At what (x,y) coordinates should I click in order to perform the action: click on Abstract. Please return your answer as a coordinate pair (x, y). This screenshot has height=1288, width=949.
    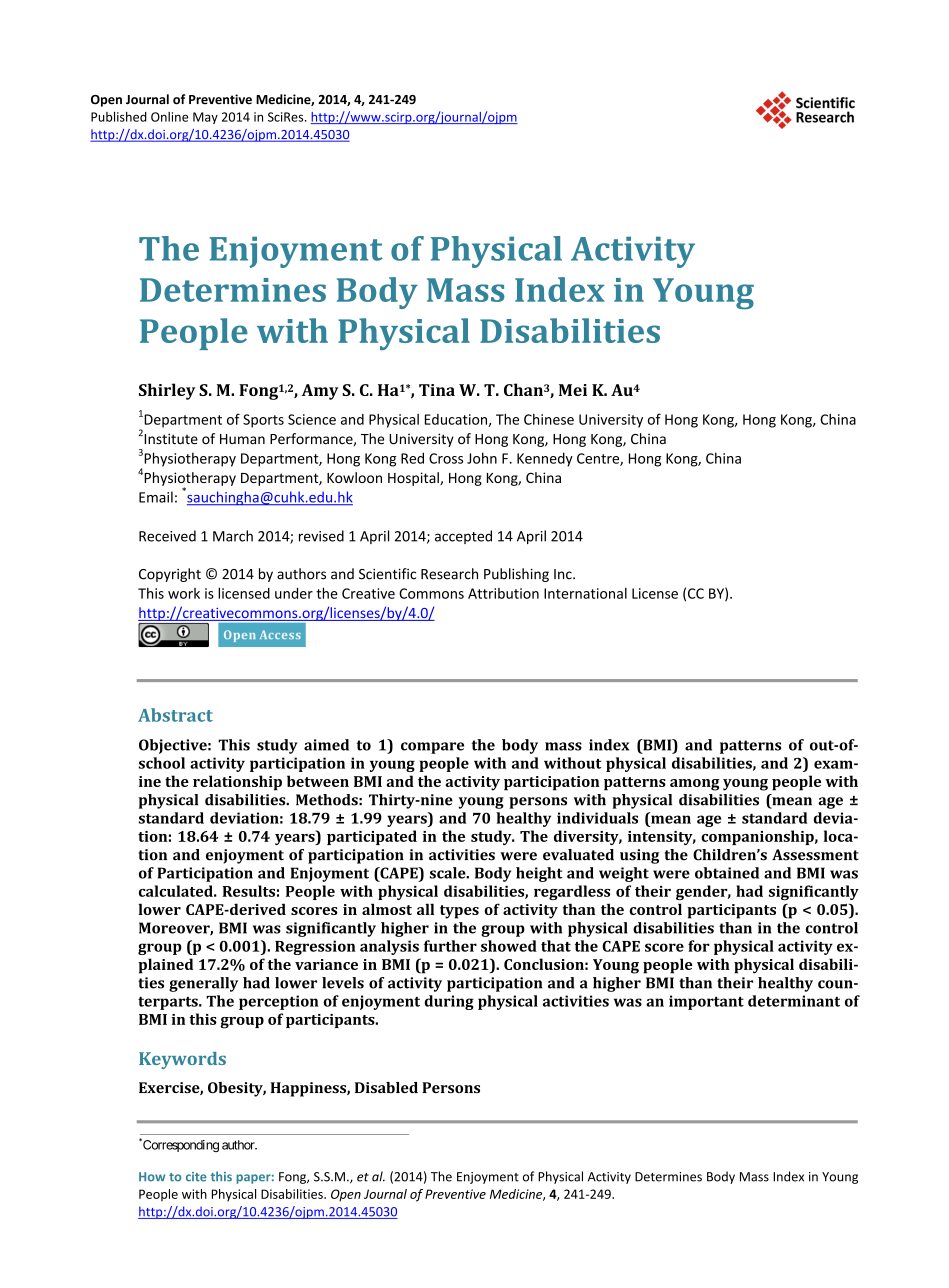
    Looking at the image, I should click on (175, 715).
